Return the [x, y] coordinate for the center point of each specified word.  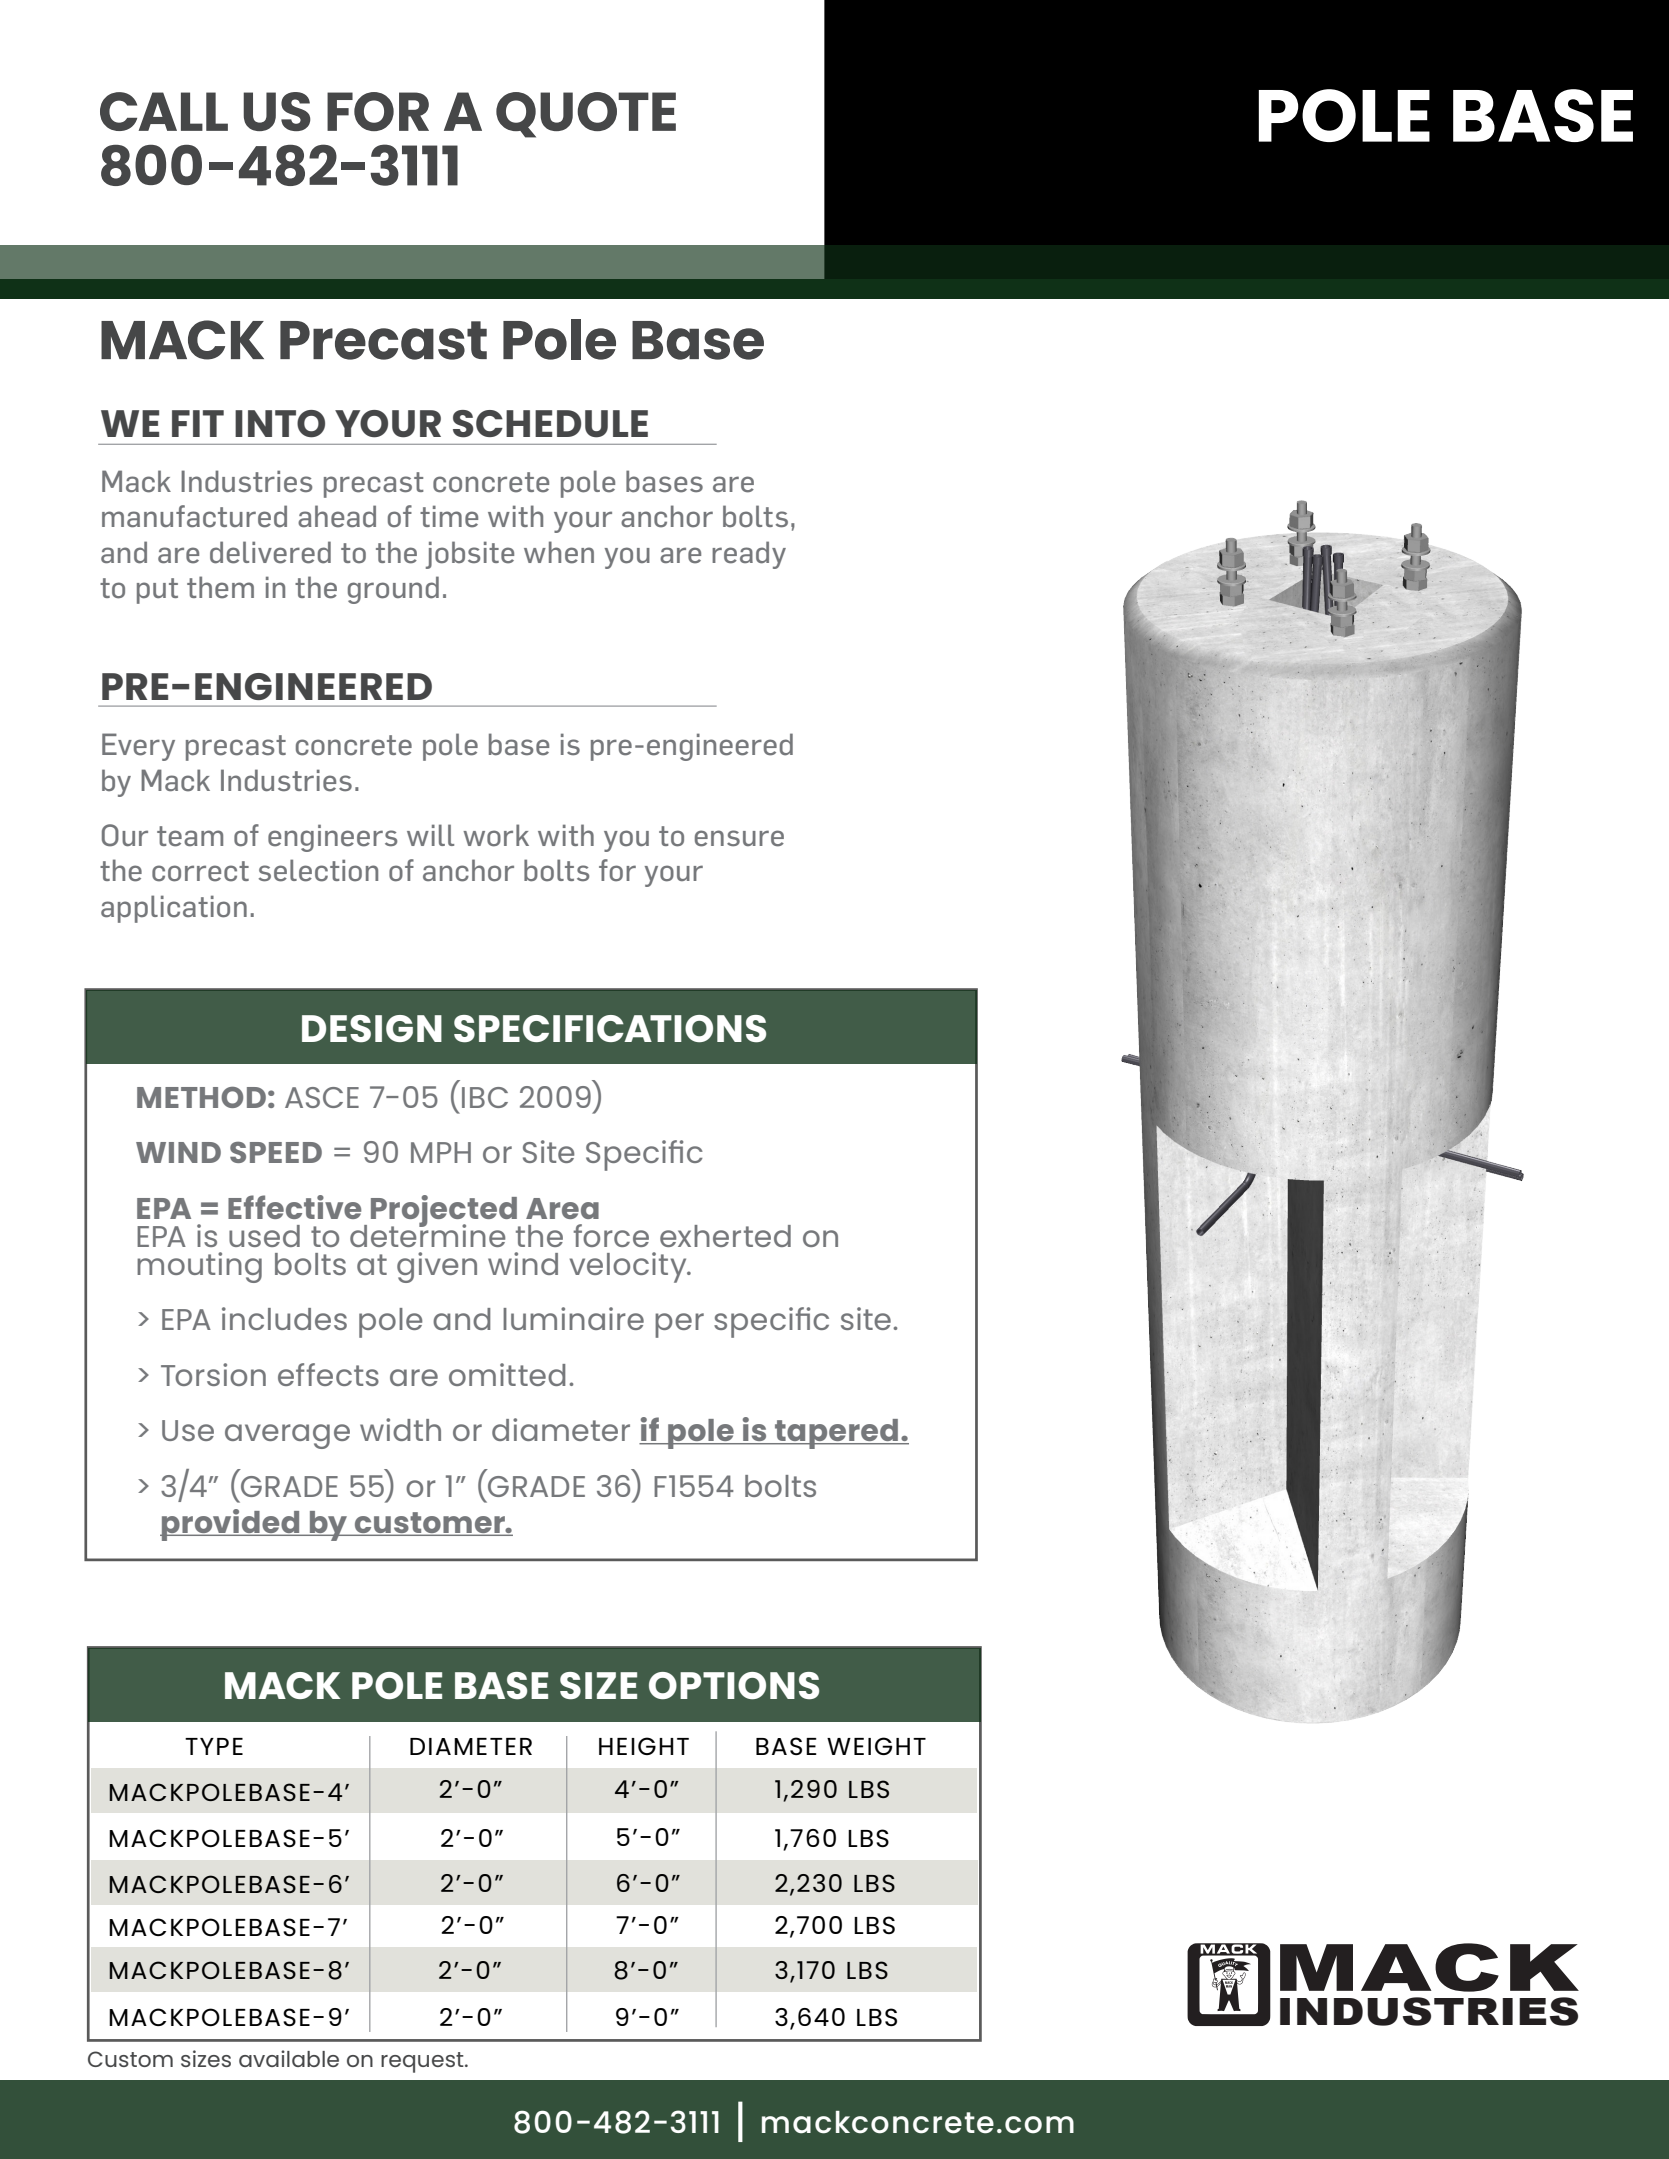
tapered [837, 1434]
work [496, 835]
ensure [739, 838]
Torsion [213, 1374]
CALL [164, 111]
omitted [507, 1374]
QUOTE [586, 115]
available [289, 2058]
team [190, 836]
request [423, 2062]
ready [749, 555]
